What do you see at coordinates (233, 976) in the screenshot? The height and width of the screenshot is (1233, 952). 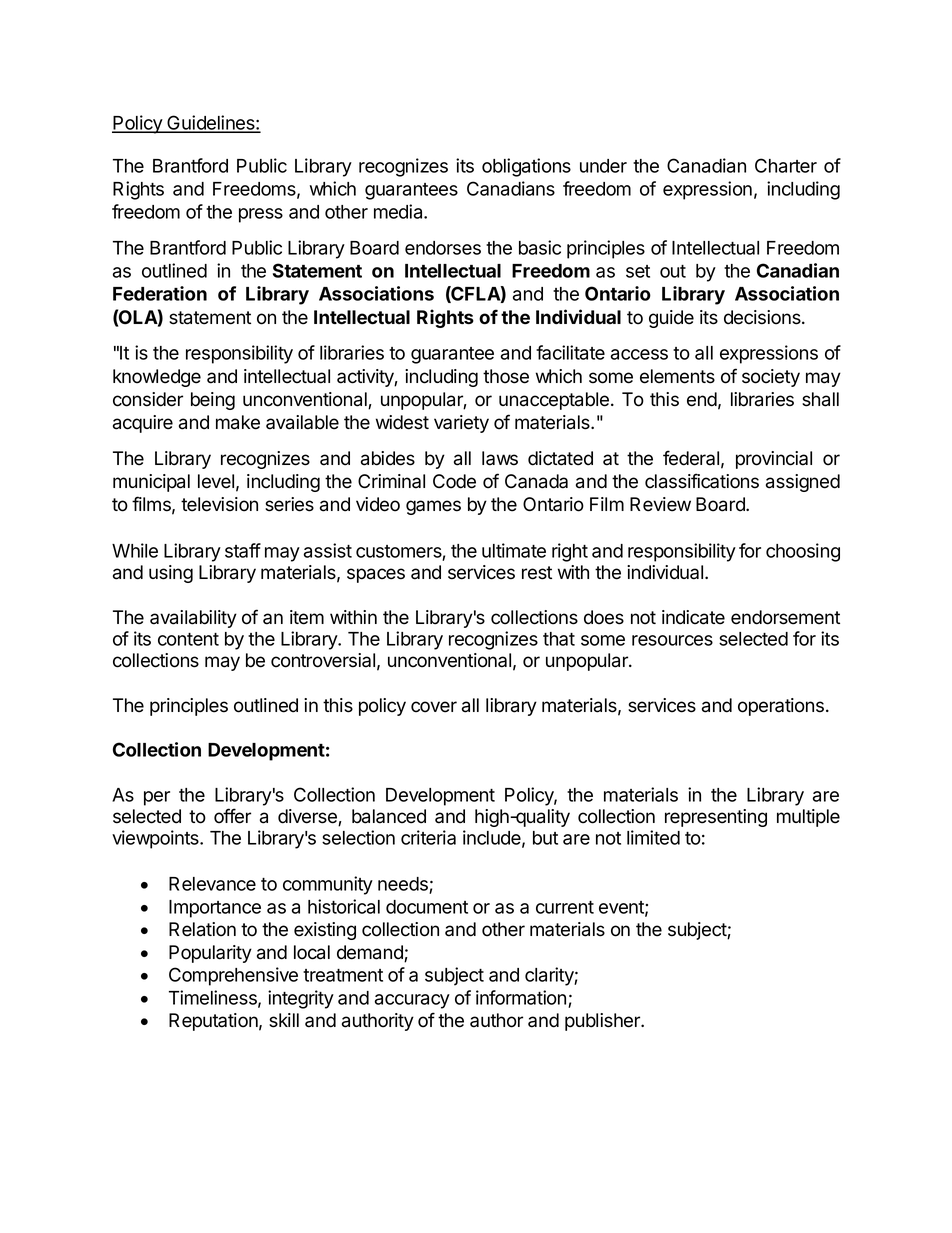 I see `Comprehensive` at bounding box center [233, 976].
